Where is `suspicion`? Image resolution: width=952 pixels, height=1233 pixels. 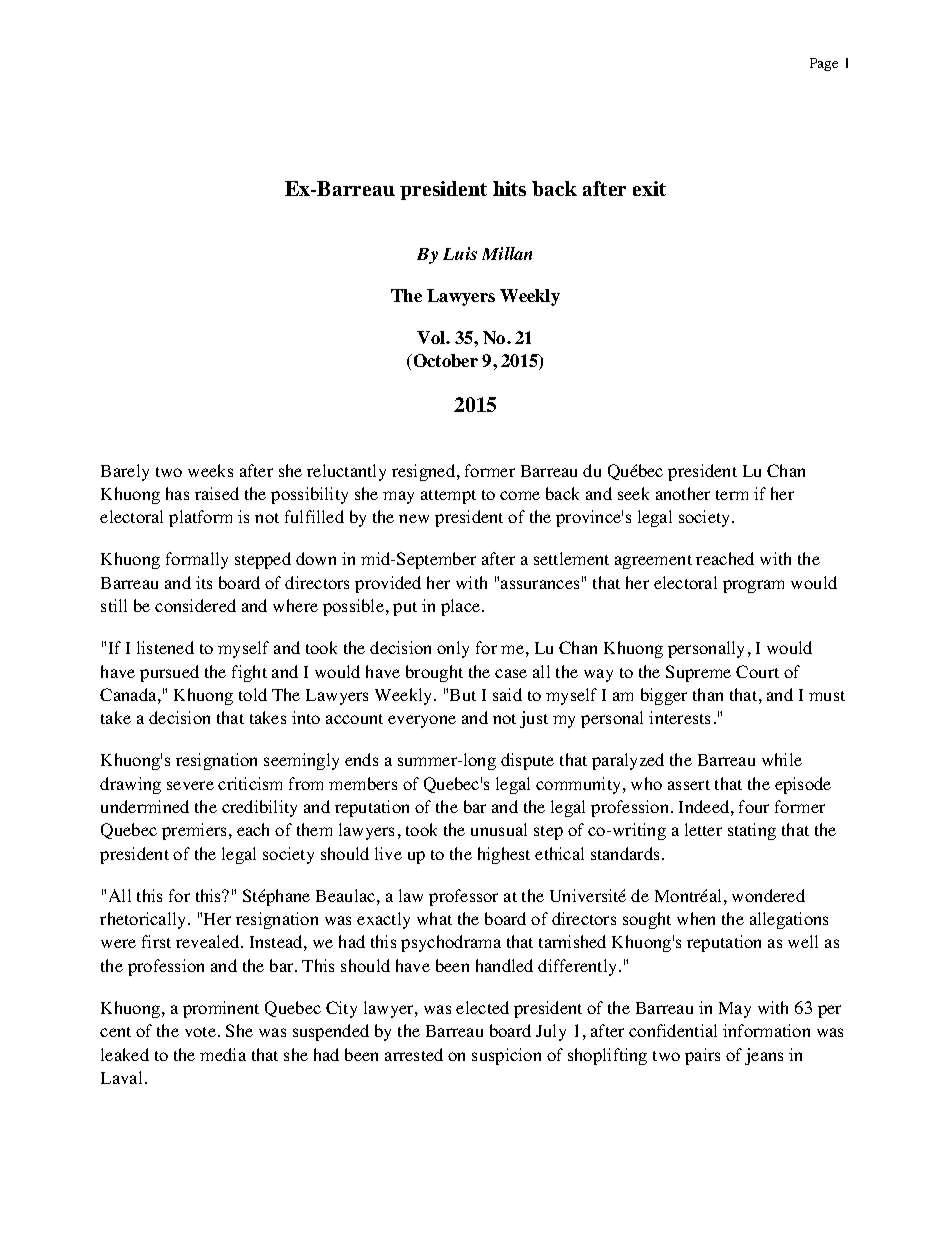
suspicion is located at coordinates (506, 1056).
